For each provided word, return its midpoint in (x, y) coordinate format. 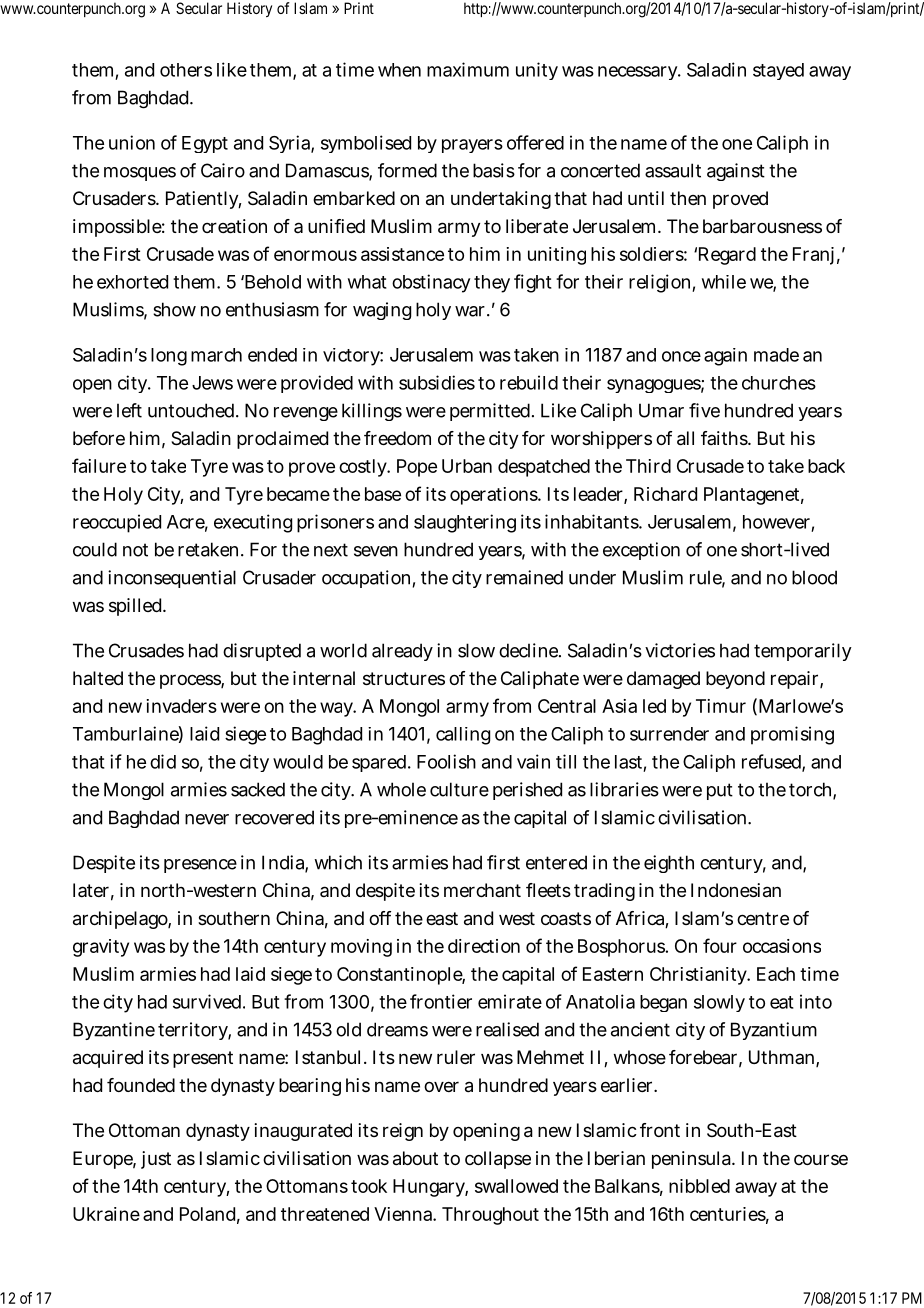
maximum (468, 69)
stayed (778, 71)
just (156, 1160)
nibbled (699, 1186)
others (186, 70)
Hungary (430, 1188)
